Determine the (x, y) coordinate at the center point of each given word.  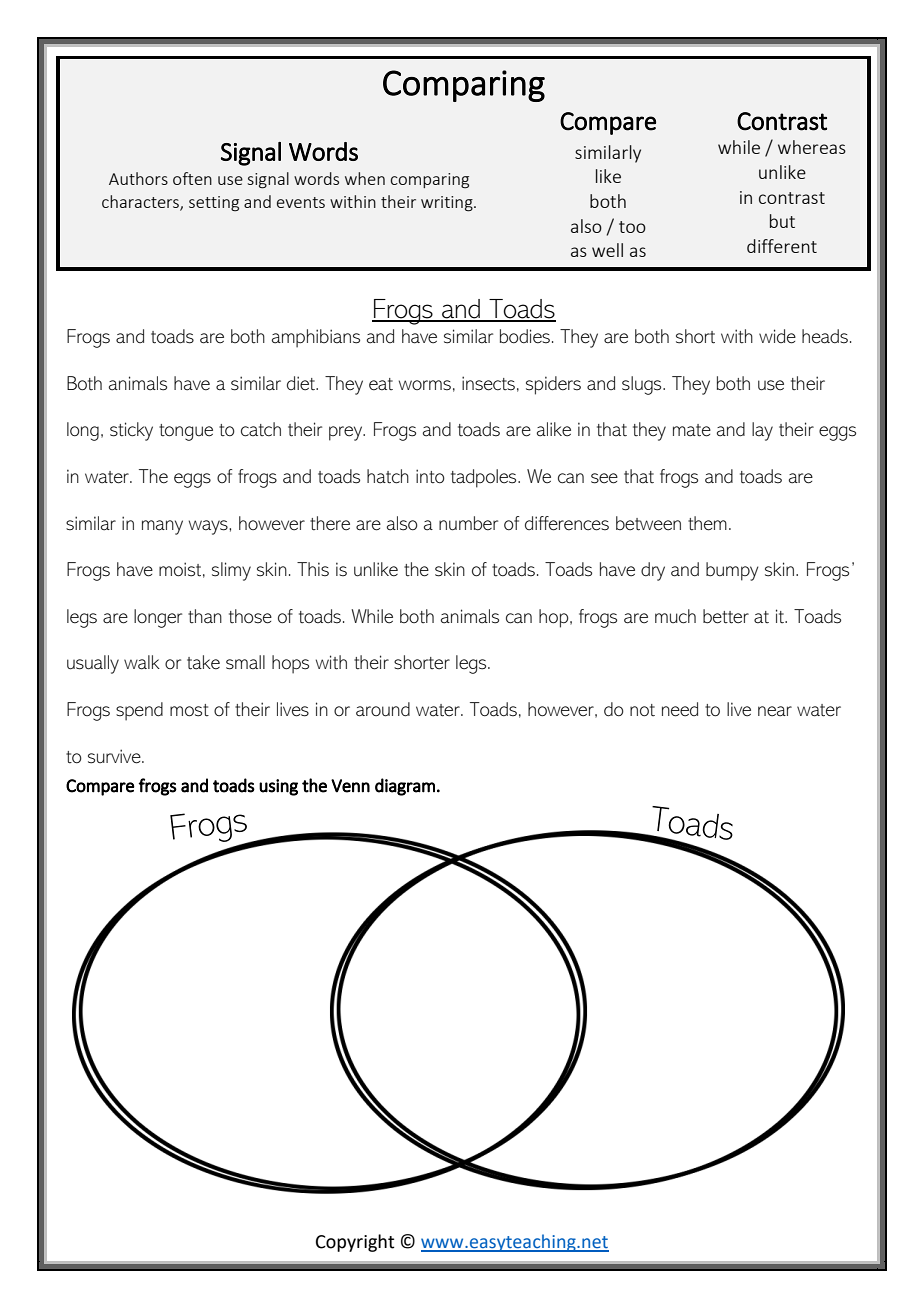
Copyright (355, 1243)
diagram (405, 787)
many (162, 527)
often (192, 178)
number (468, 523)
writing (448, 204)
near (775, 711)
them (707, 523)
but (782, 221)
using (278, 787)
